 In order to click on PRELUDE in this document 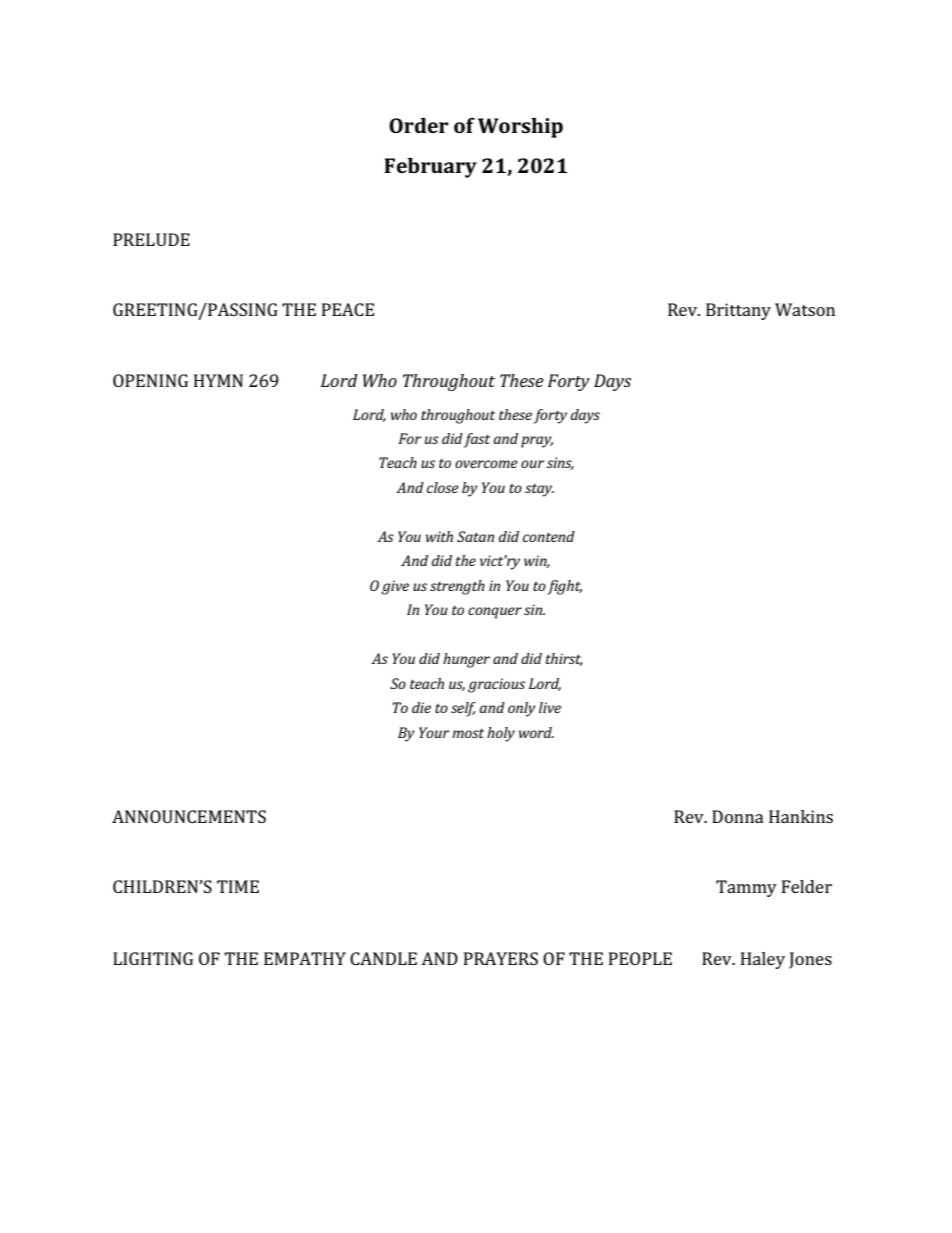, I will do `click(151, 239)`.
